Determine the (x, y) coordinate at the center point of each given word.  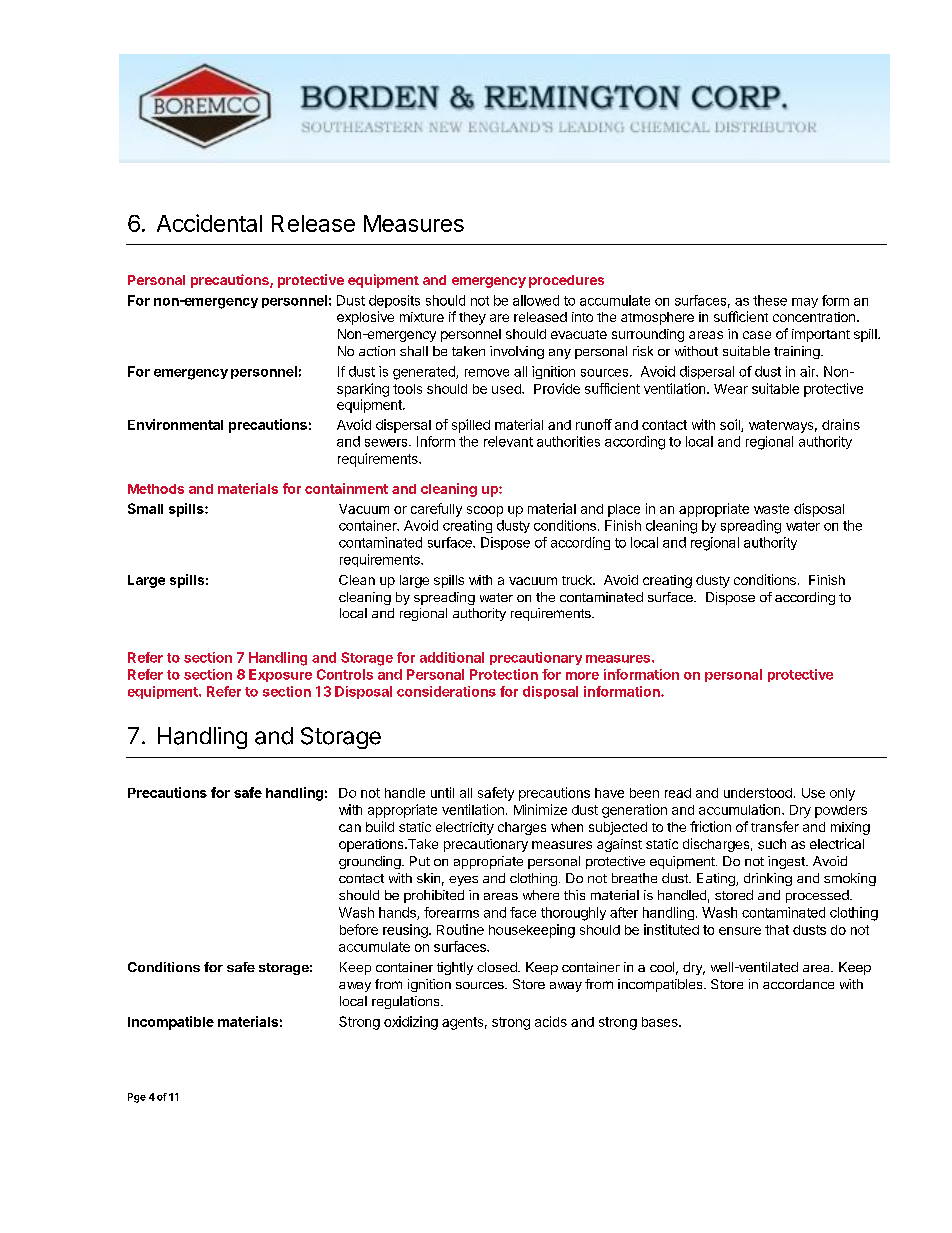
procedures (566, 281)
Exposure (280, 675)
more (582, 676)
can (350, 828)
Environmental (175, 424)
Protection (504, 674)
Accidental (209, 223)
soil (731, 425)
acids (551, 1021)
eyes (463, 881)
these (770, 300)
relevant (508, 441)
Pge (137, 1098)
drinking (768, 879)
